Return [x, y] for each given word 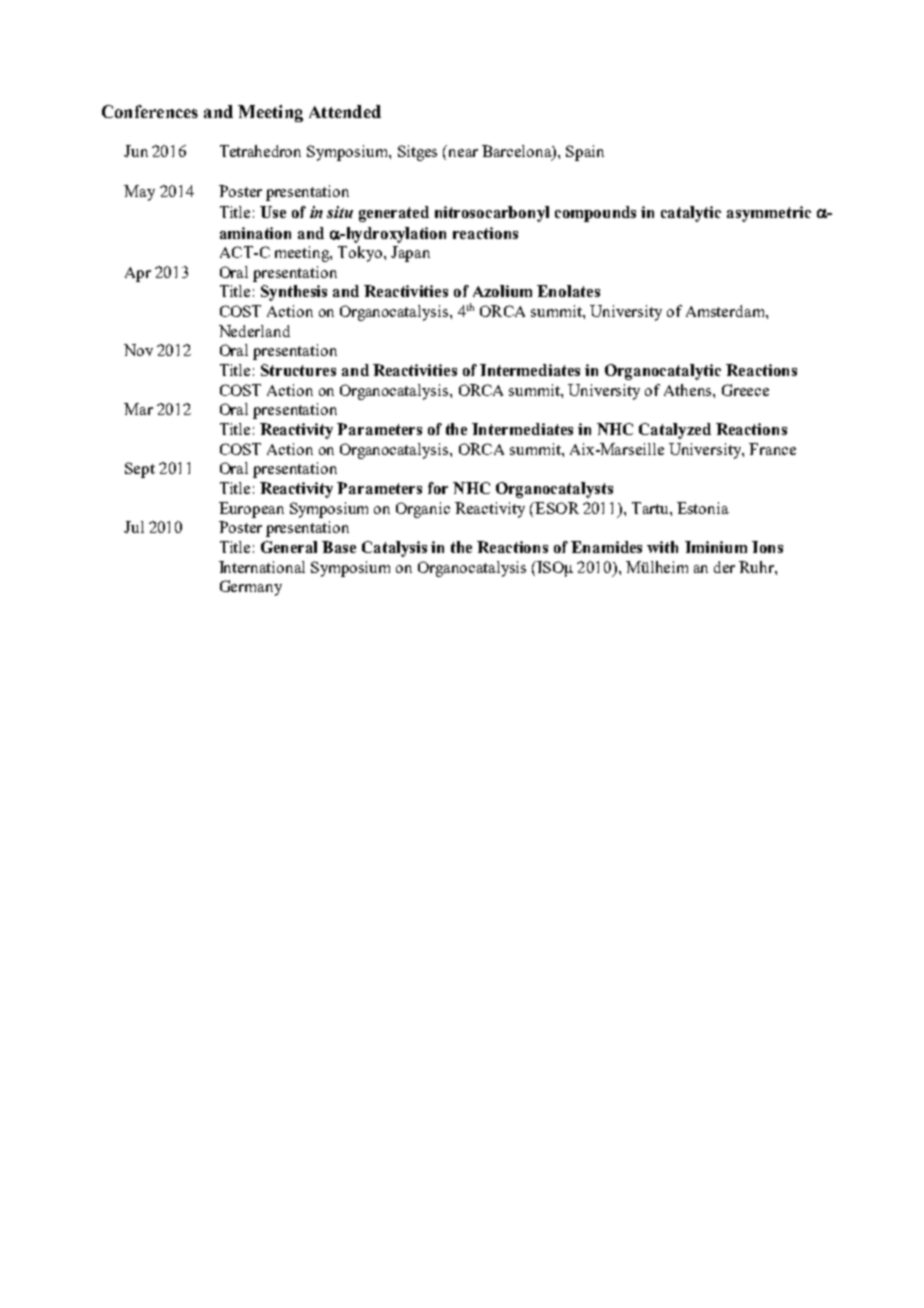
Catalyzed [675, 431]
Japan [410, 254]
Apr [138, 274]
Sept [140, 470]
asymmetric [769, 214]
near [463, 153]
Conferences [150, 111]
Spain [585, 153]
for [438, 488]
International [262, 567]
